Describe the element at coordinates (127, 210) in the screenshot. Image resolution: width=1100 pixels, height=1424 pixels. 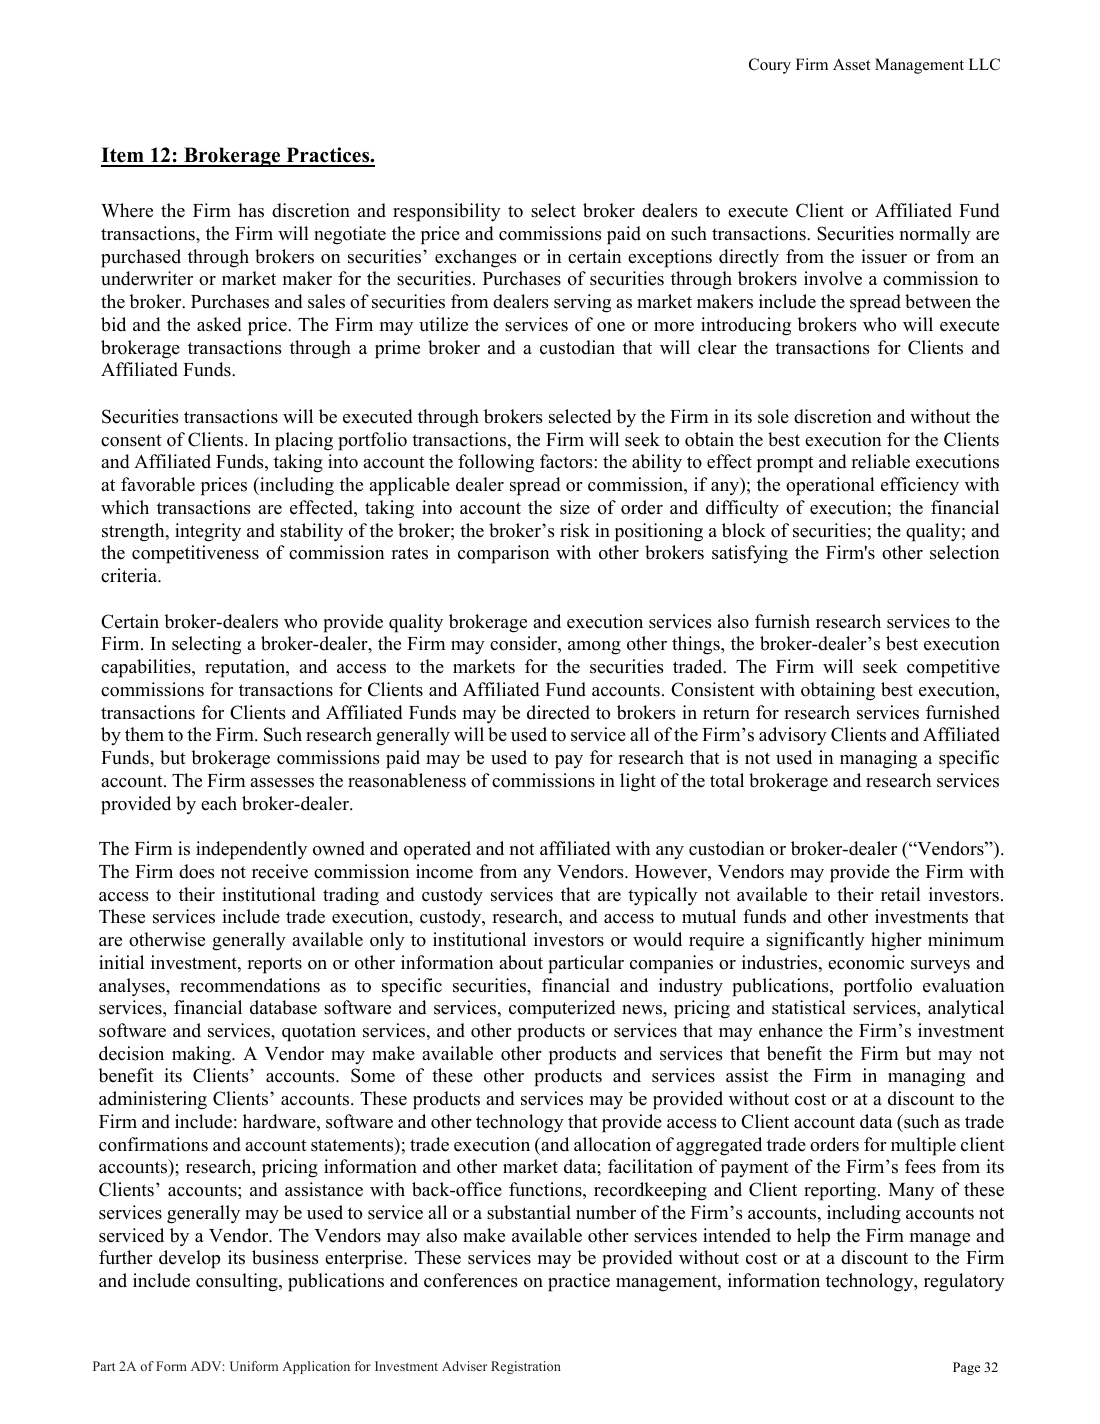
I see `Where` at that location.
